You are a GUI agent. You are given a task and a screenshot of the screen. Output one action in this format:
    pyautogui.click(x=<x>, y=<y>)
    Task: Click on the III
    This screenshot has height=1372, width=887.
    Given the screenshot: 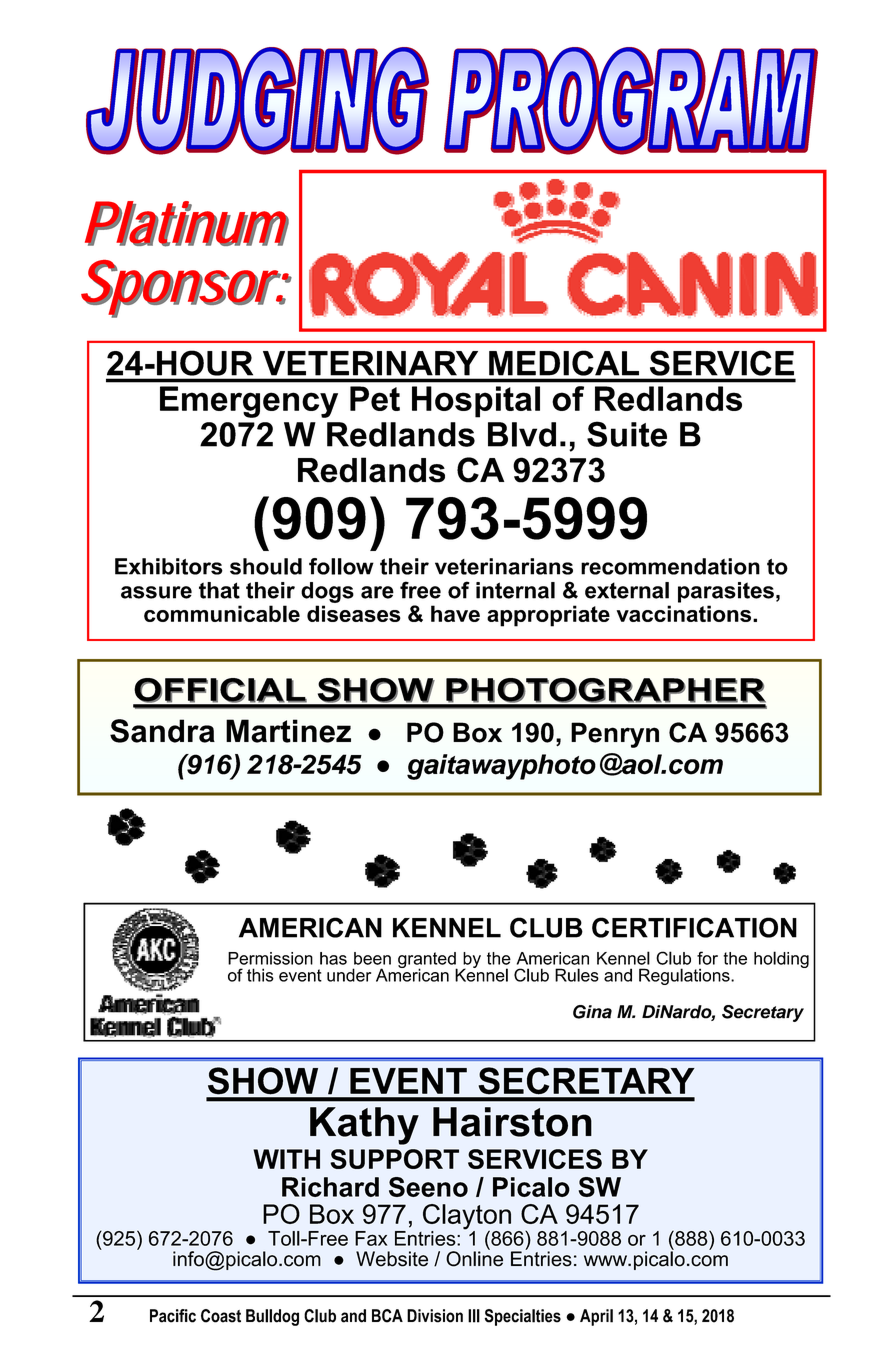 What is the action you would take?
    pyautogui.click(x=474, y=1316)
